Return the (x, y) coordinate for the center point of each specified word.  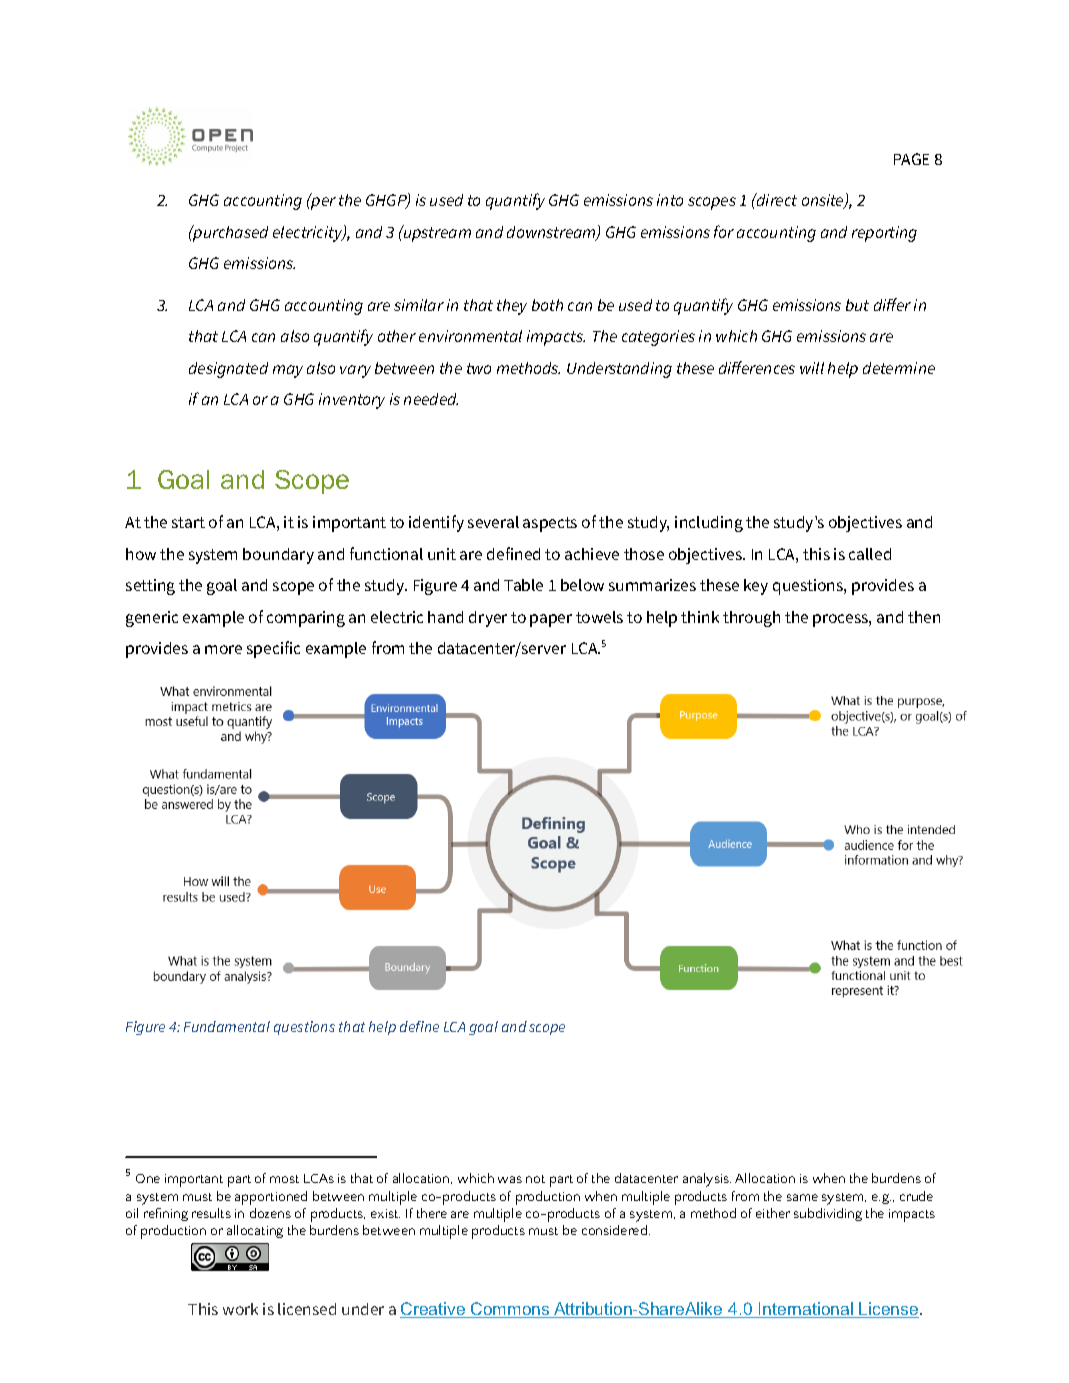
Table (523, 585)
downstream (552, 233)
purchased (229, 233)
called (870, 554)
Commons (510, 1310)
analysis (707, 1180)
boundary (278, 556)
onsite (824, 201)
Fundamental (227, 1026)
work (240, 1309)
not (535, 1179)
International (806, 1310)
